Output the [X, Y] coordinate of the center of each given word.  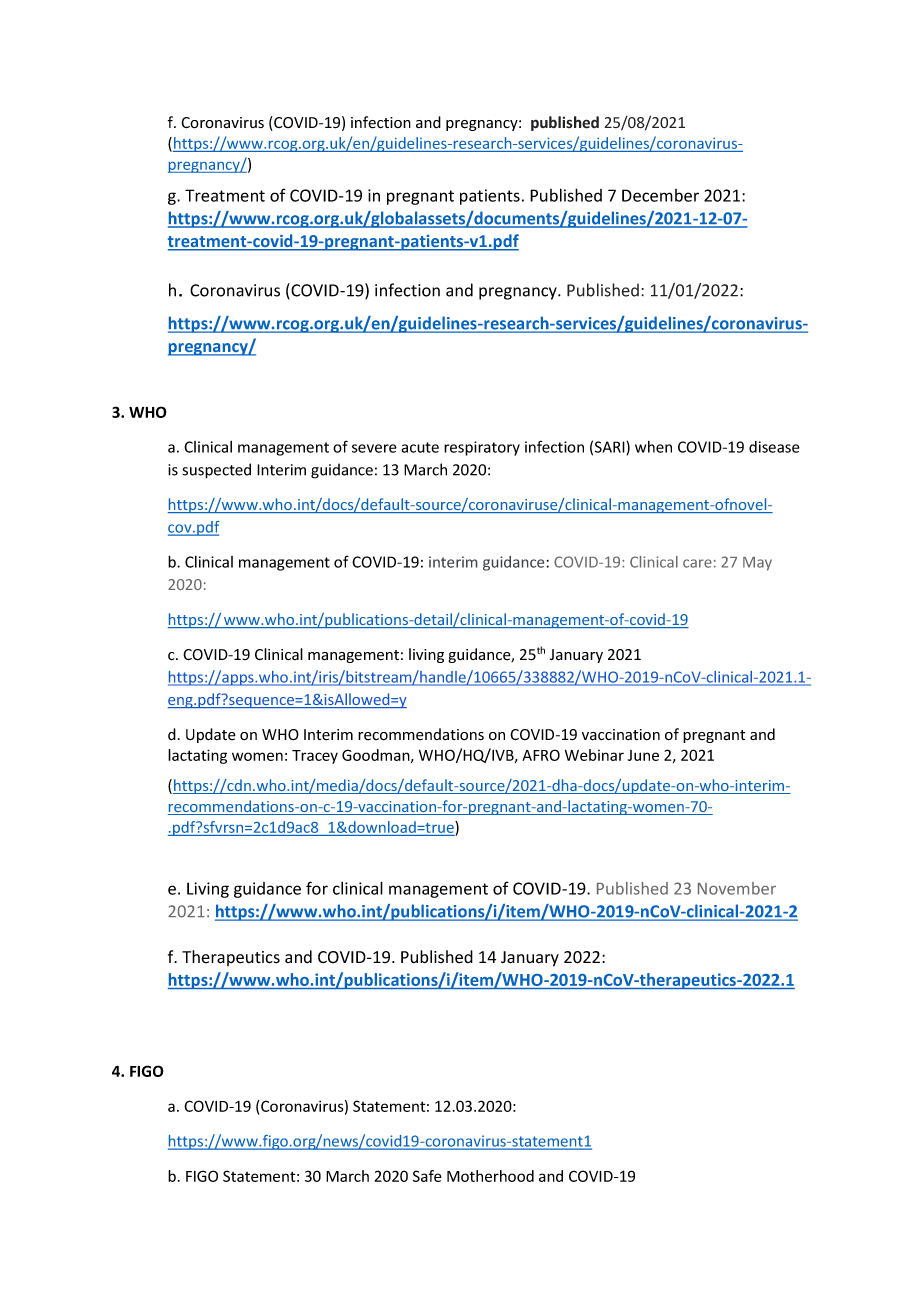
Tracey [315, 757]
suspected [217, 471]
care [697, 563]
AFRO [541, 755]
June [643, 755]
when [653, 447]
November [737, 888]
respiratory [482, 448]
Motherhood [490, 1176]
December [660, 195]
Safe [427, 1176]
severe [374, 448]
